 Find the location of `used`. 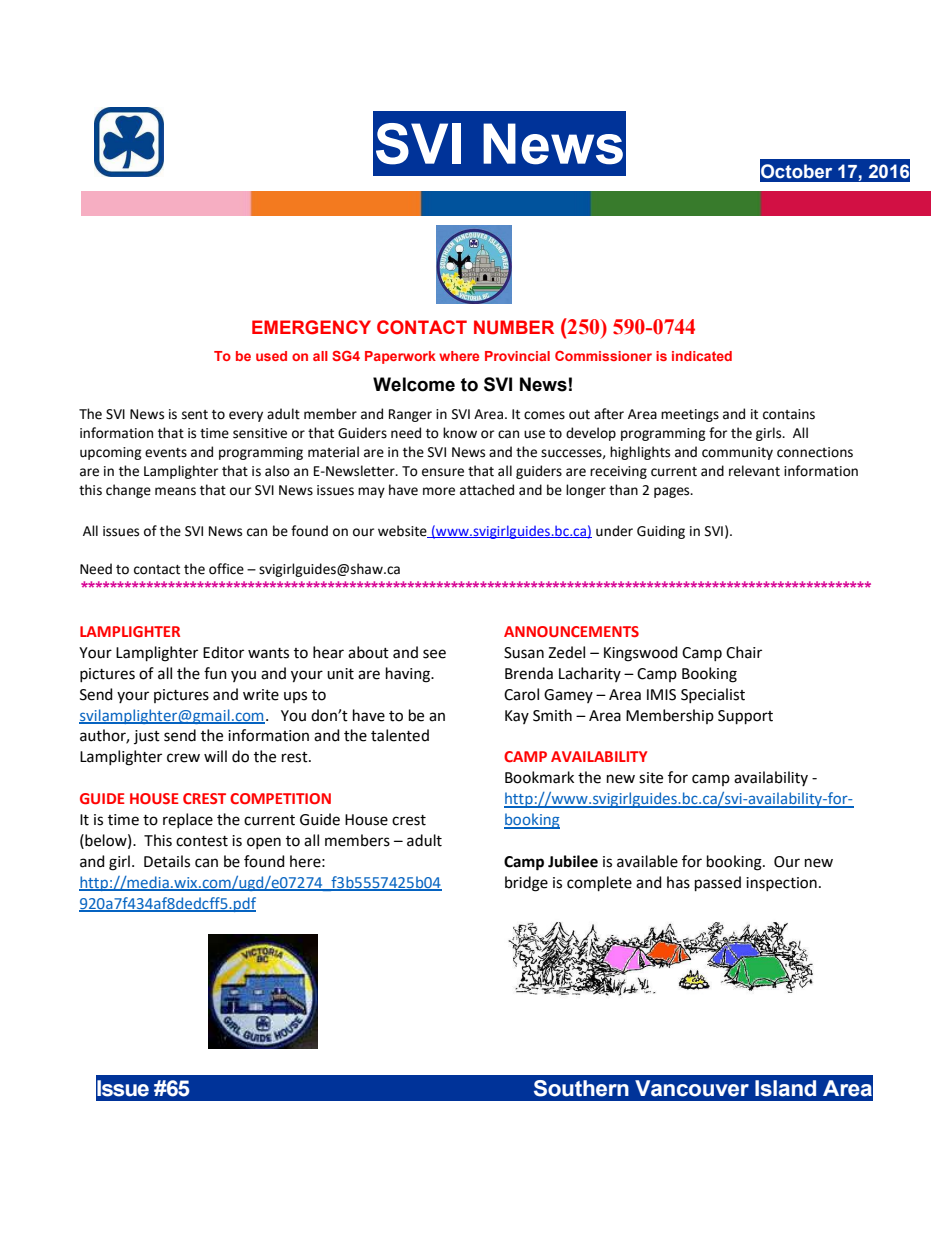

used is located at coordinates (271, 356).
